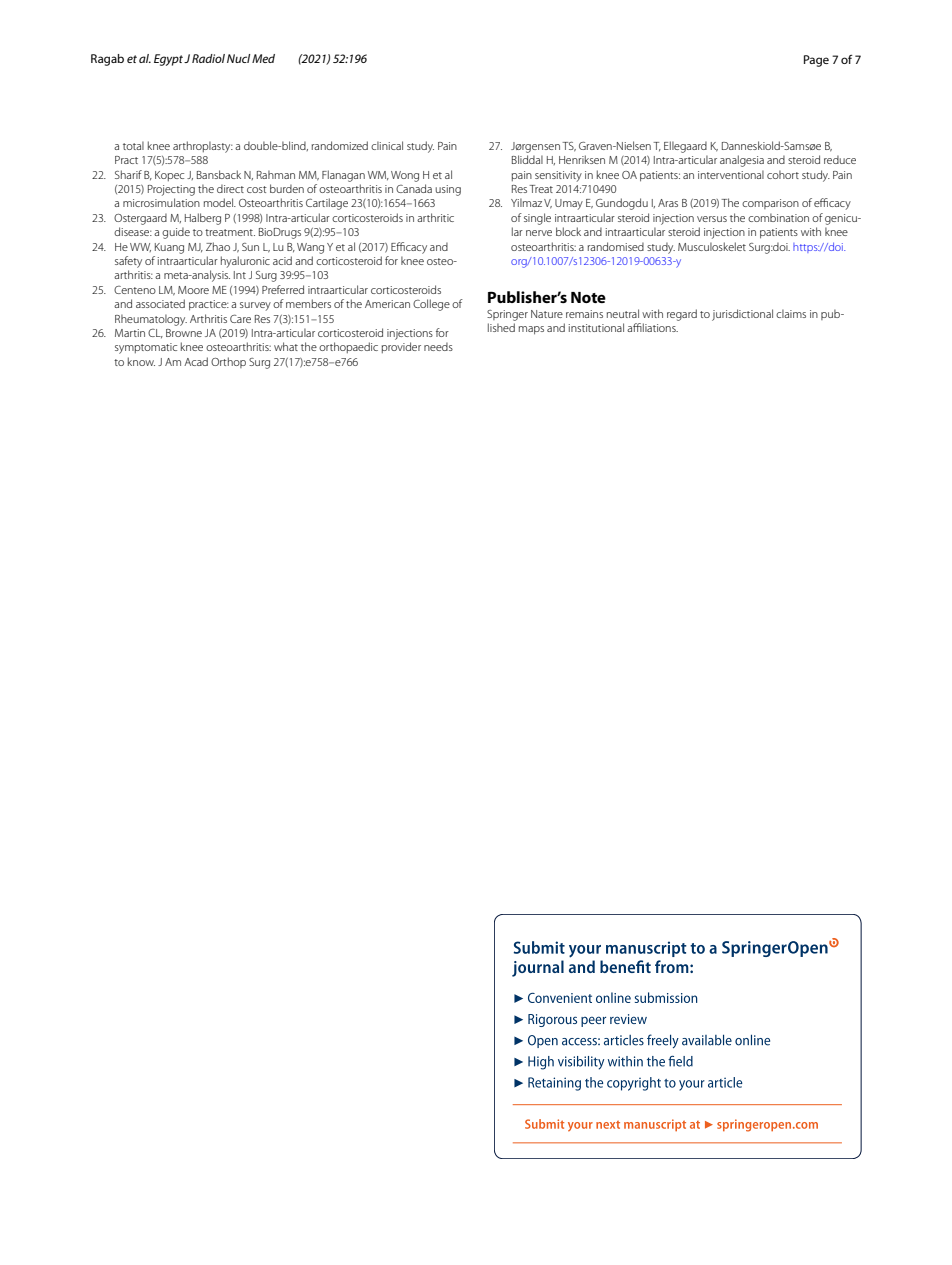  What do you see at coordinates (816, 61) in the screenshot?
I see `Page` at bounding box center [816, 61].
